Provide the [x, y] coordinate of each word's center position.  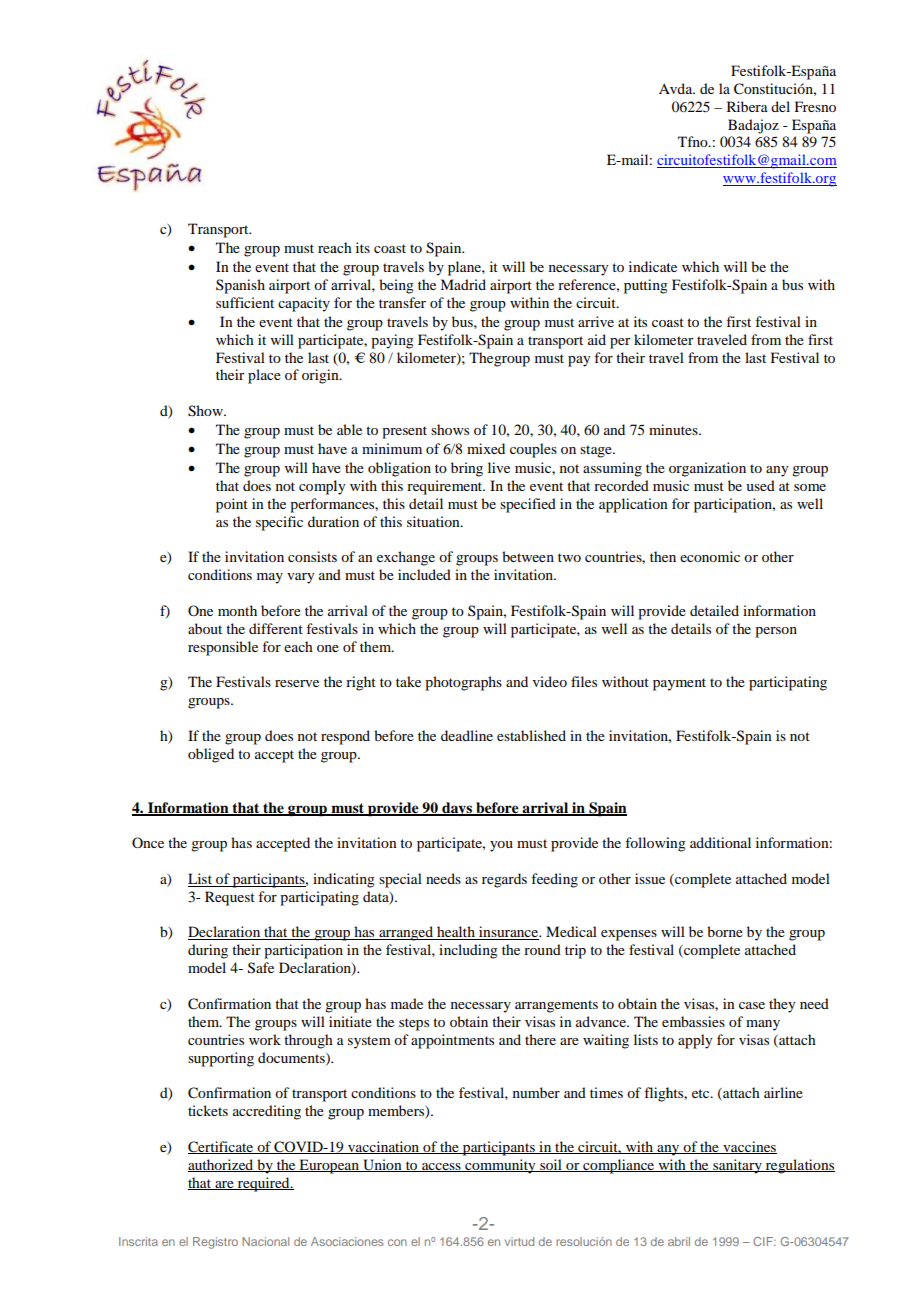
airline [783, 1092]
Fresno [815, 106]
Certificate [222, 1147]
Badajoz [753, 126]
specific [279, 523]
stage [597, 451]
